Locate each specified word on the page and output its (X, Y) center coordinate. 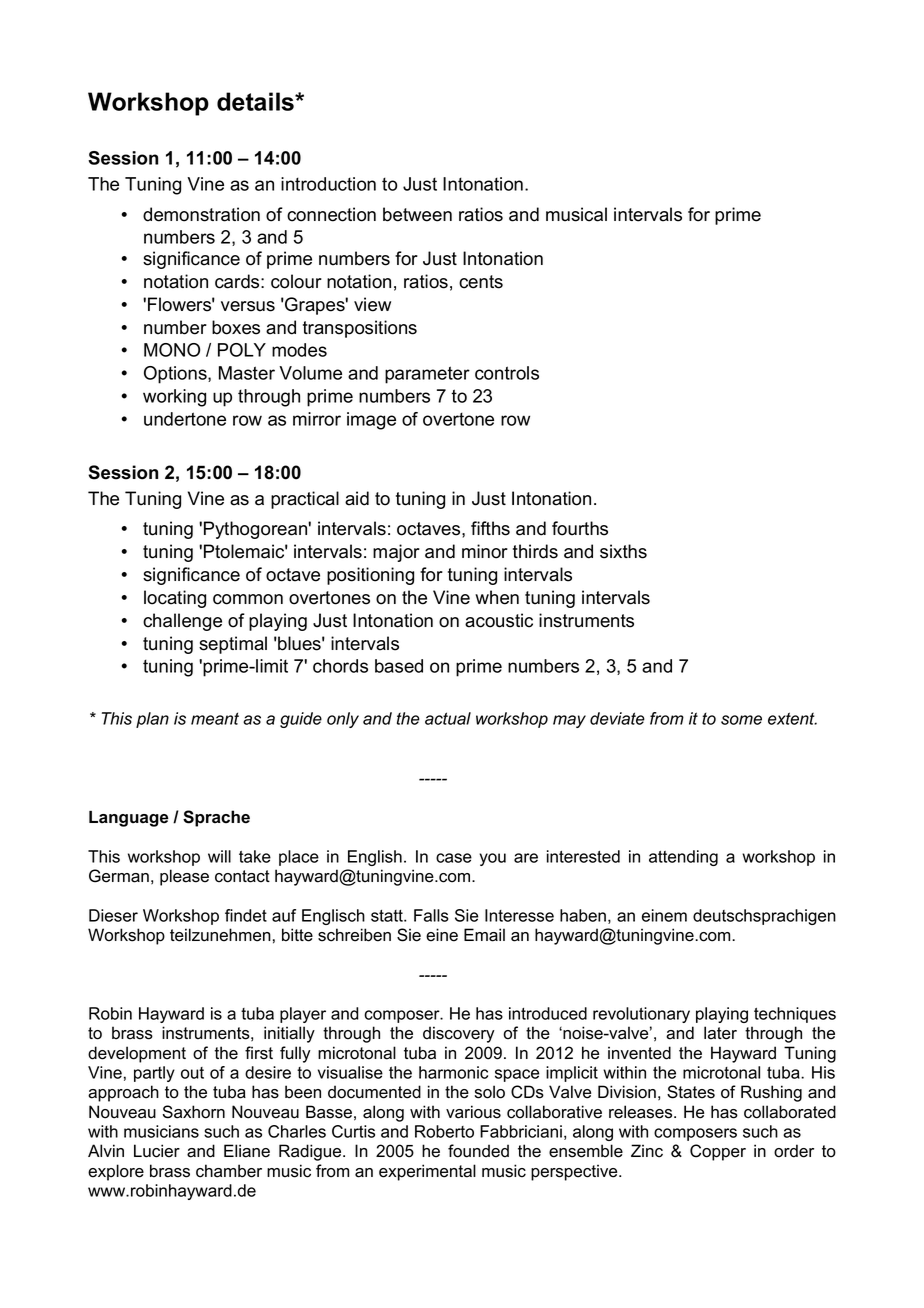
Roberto (444, 1131)
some (741, 720)
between (417, 214)
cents (481, 282)
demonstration (201, 214)
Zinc (647, 1151)
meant (215, 718)
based (399, 666)
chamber (229, 1171)
